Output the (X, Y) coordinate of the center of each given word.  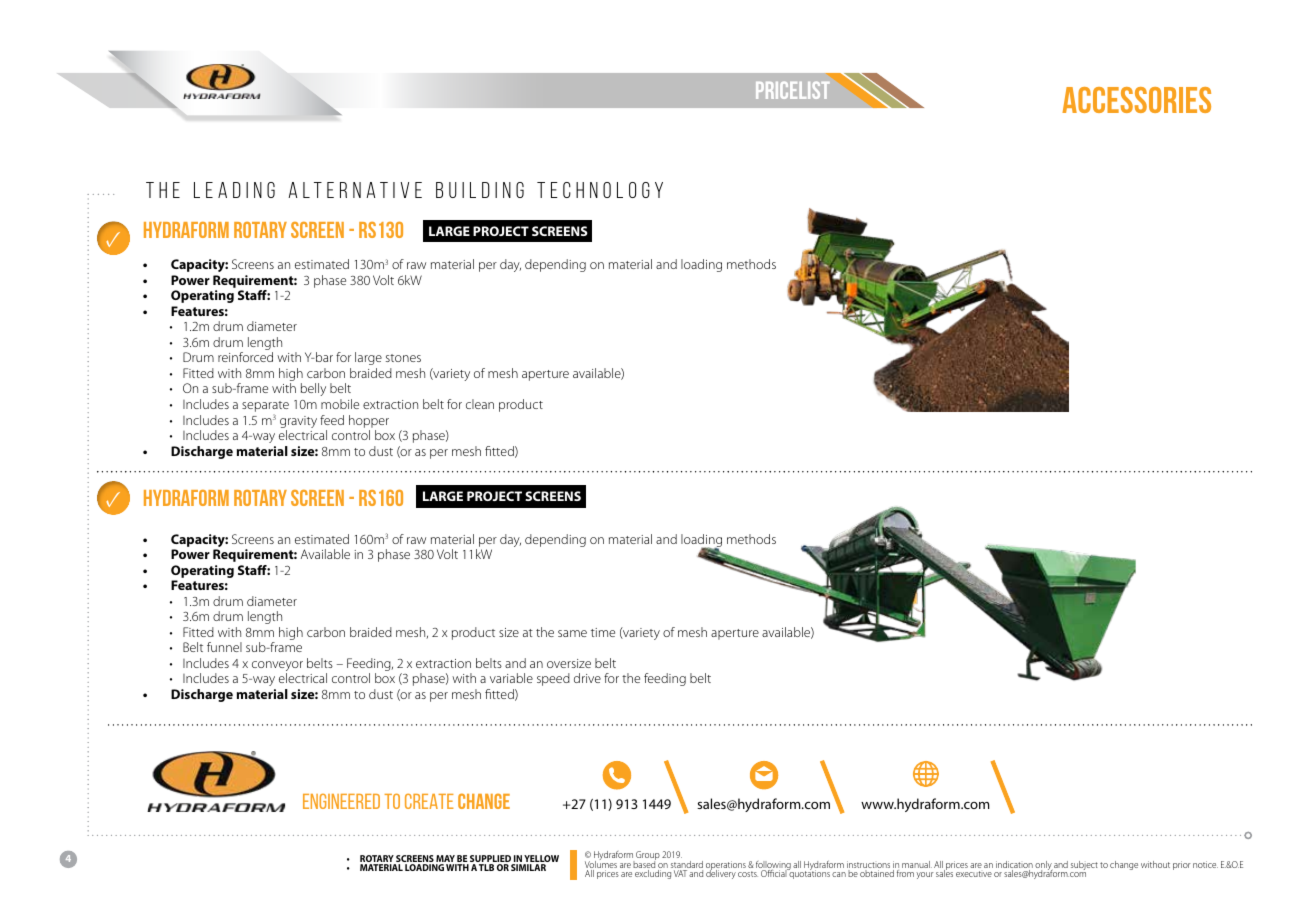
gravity (298, 423)
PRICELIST (792, 90)
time (603, 632)
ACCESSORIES (1136, 100)
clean (480, 404)
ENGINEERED (341, 801)
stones (403, 358)
